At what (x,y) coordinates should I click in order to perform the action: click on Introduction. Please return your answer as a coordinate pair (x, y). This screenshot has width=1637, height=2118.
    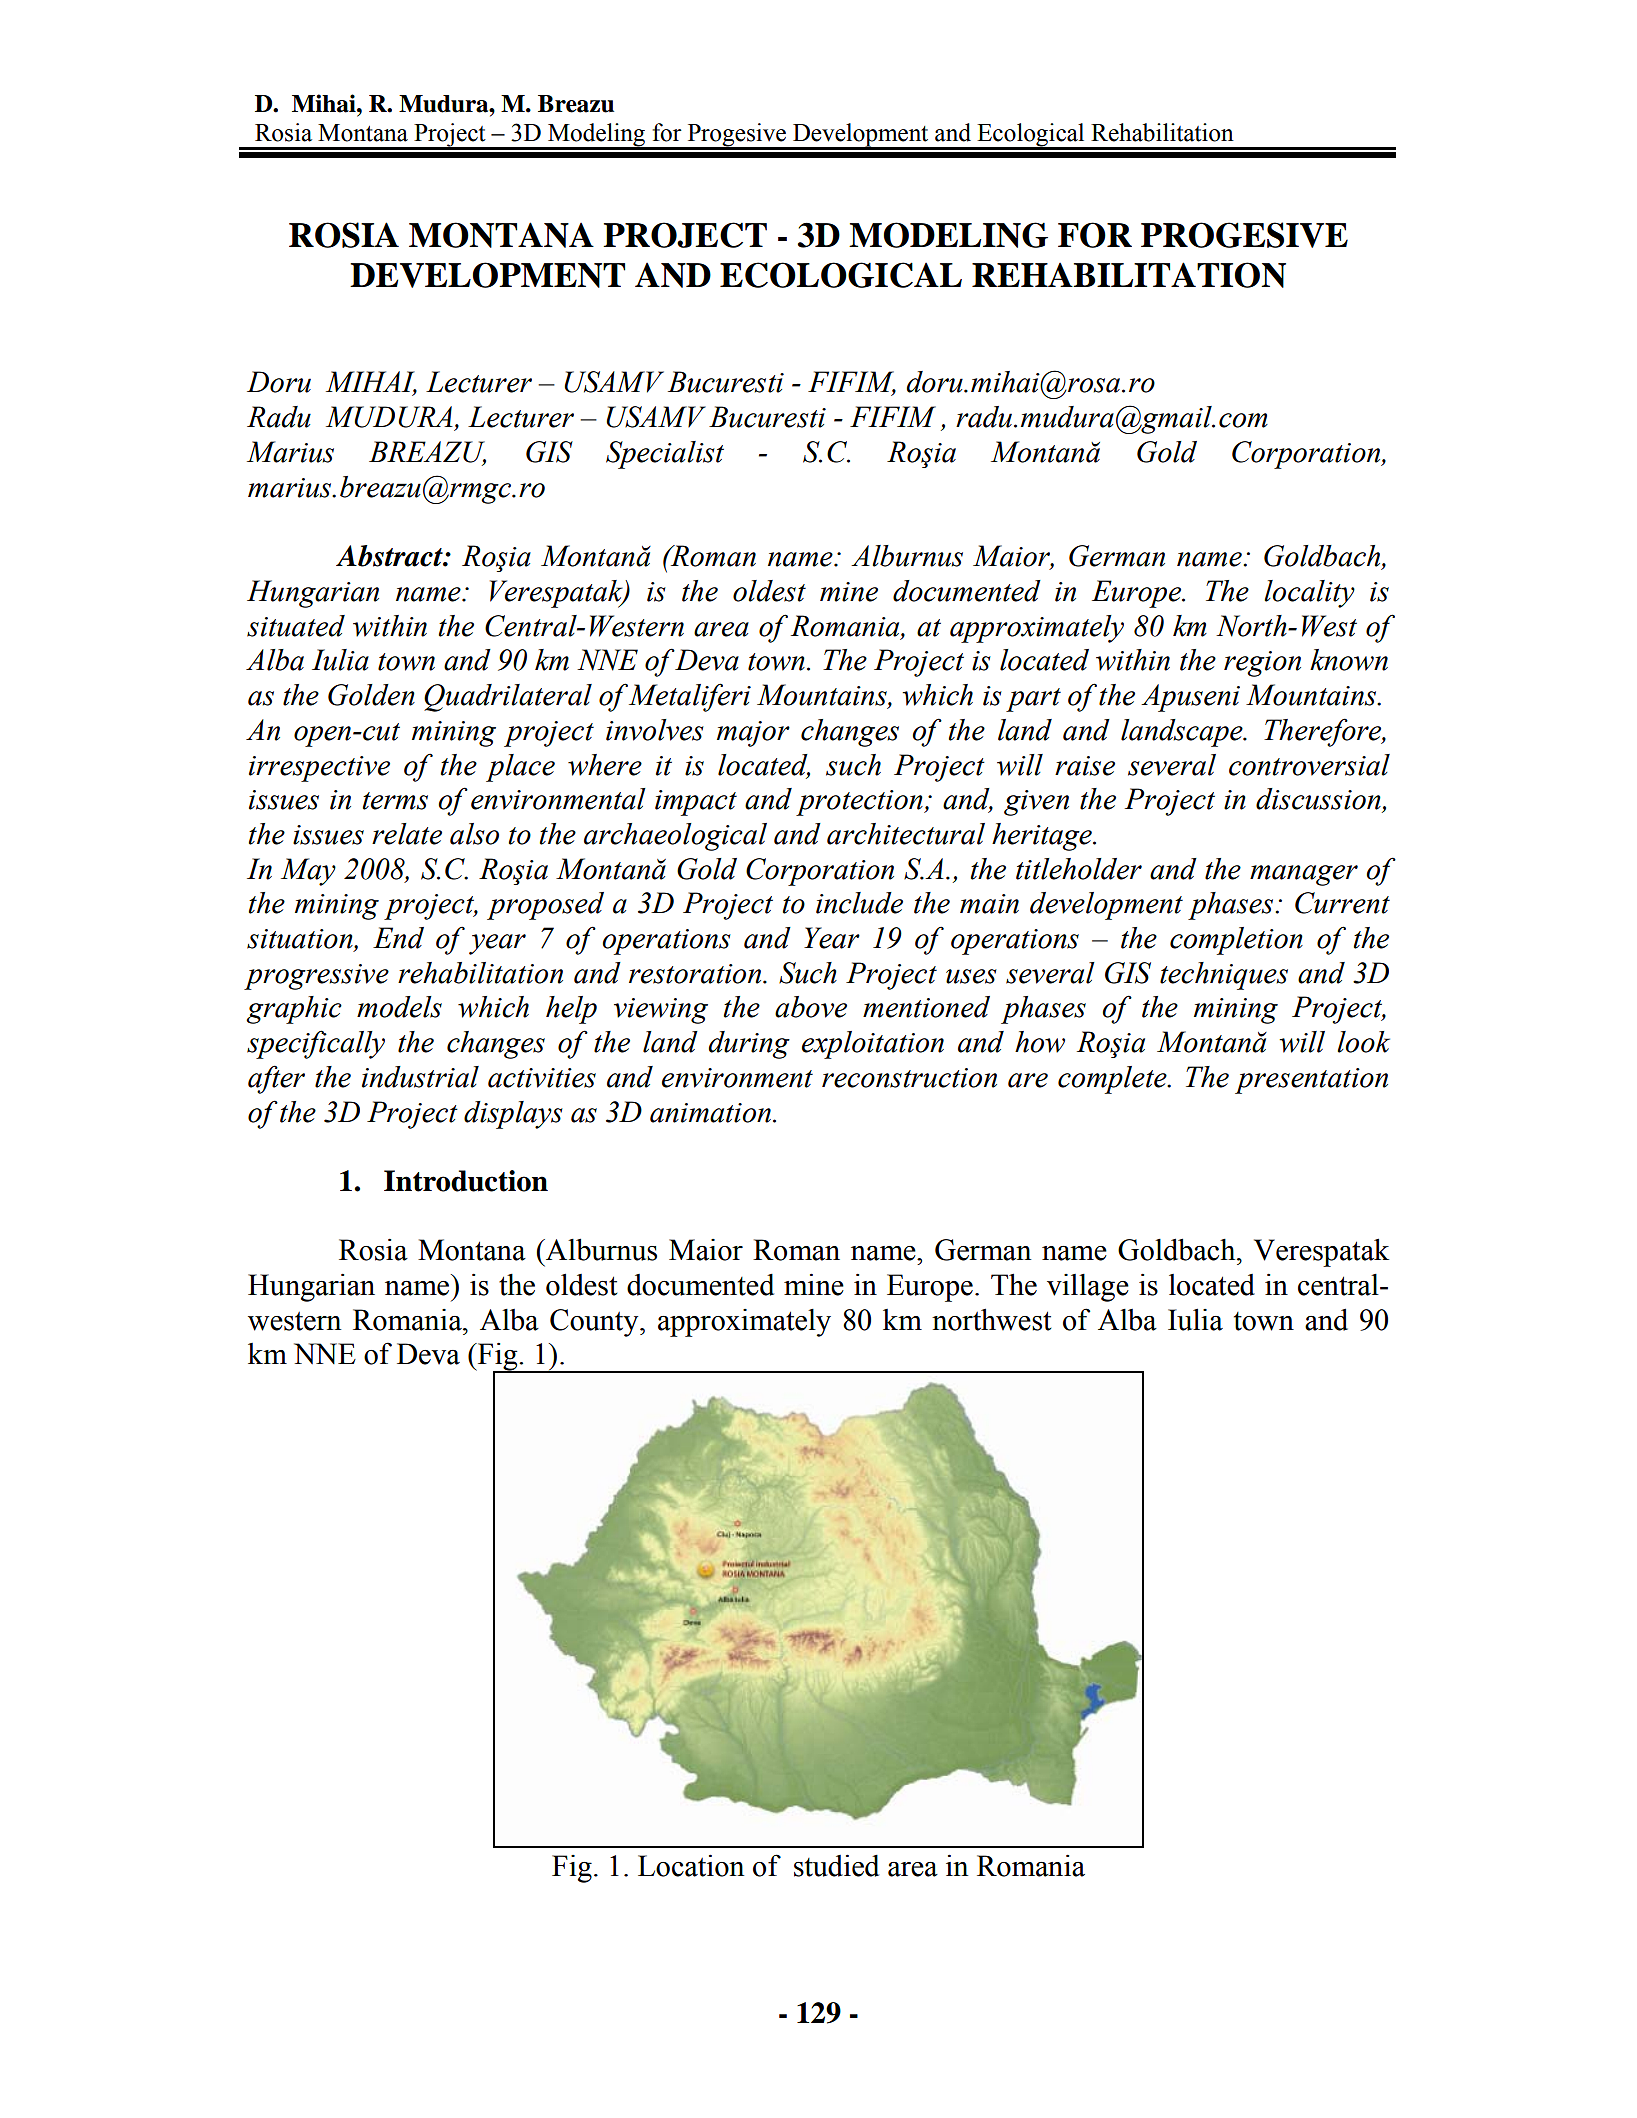
    Looking at the image, I should click on (466, 1181).
